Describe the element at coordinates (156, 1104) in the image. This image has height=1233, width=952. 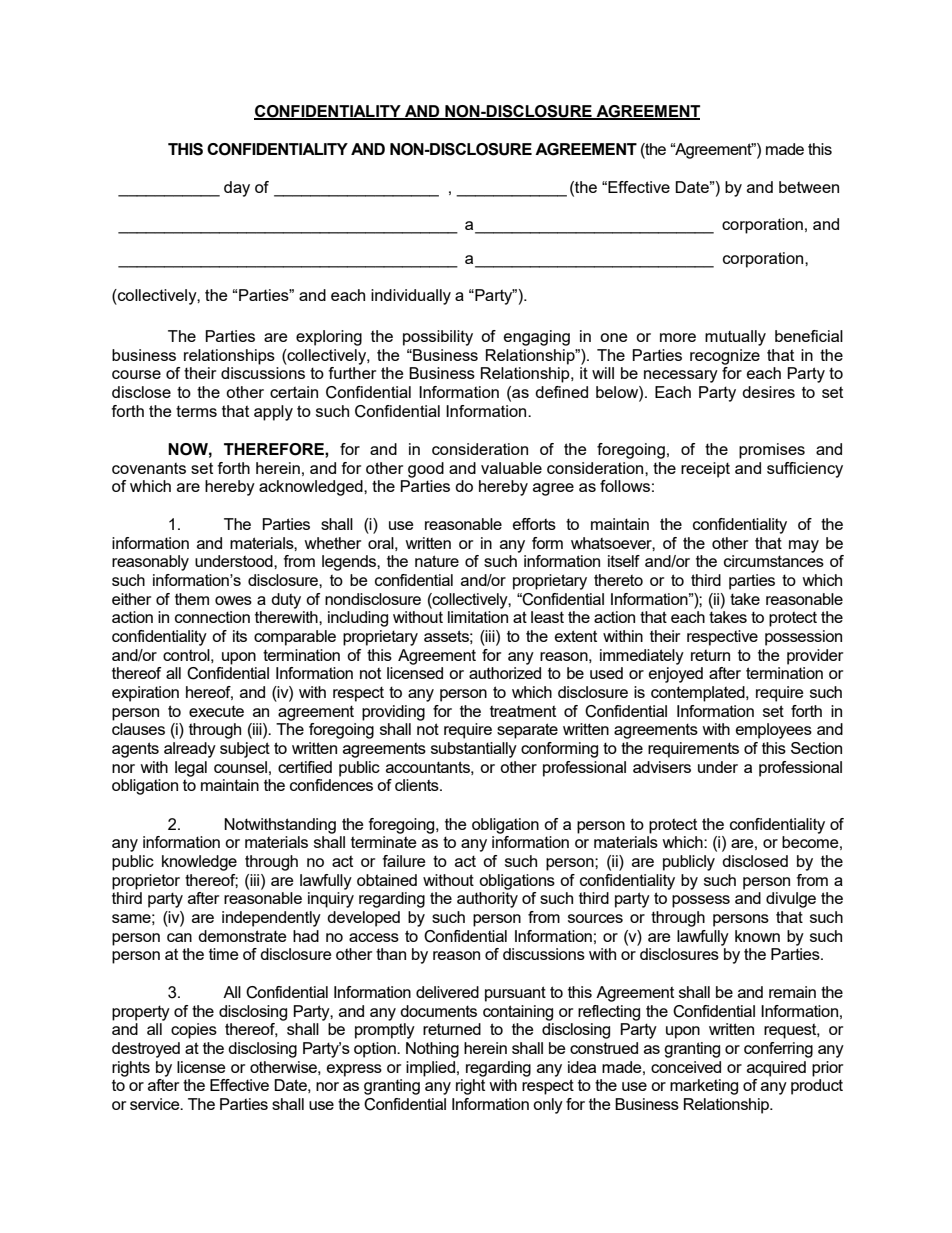
I see `service` at that location.
